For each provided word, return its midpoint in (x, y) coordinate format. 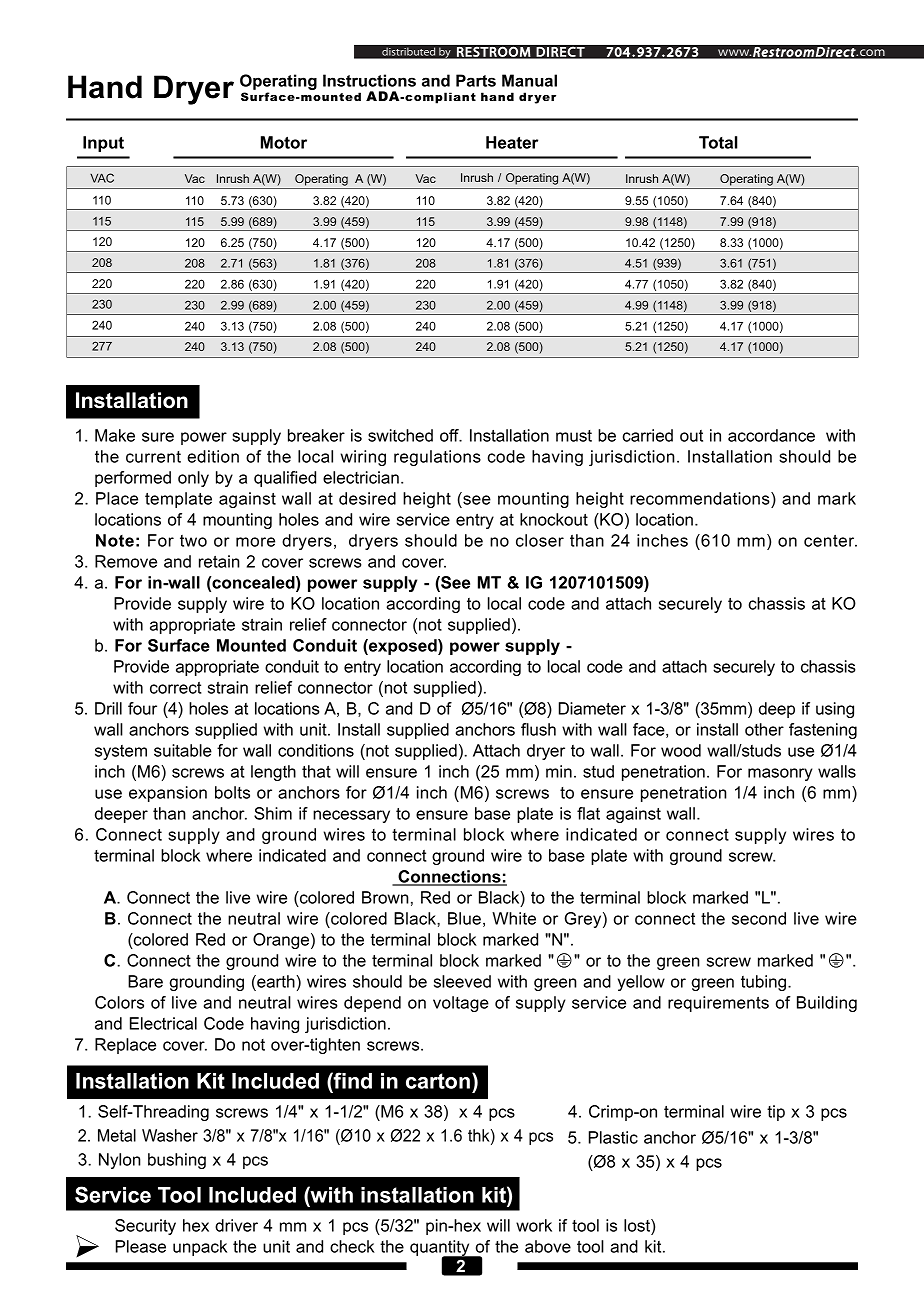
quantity (441, 1249)
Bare (145, 981)
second (759, 918)
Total (718, 142)
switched (400, 435)
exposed (403, 647)
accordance (771, 435)
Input (103, 144)
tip (776, 1113)
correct (175, 688)
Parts (476, 80)
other (764, 729)
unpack (200, 1248)
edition (213, 456)
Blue (464, 918)
